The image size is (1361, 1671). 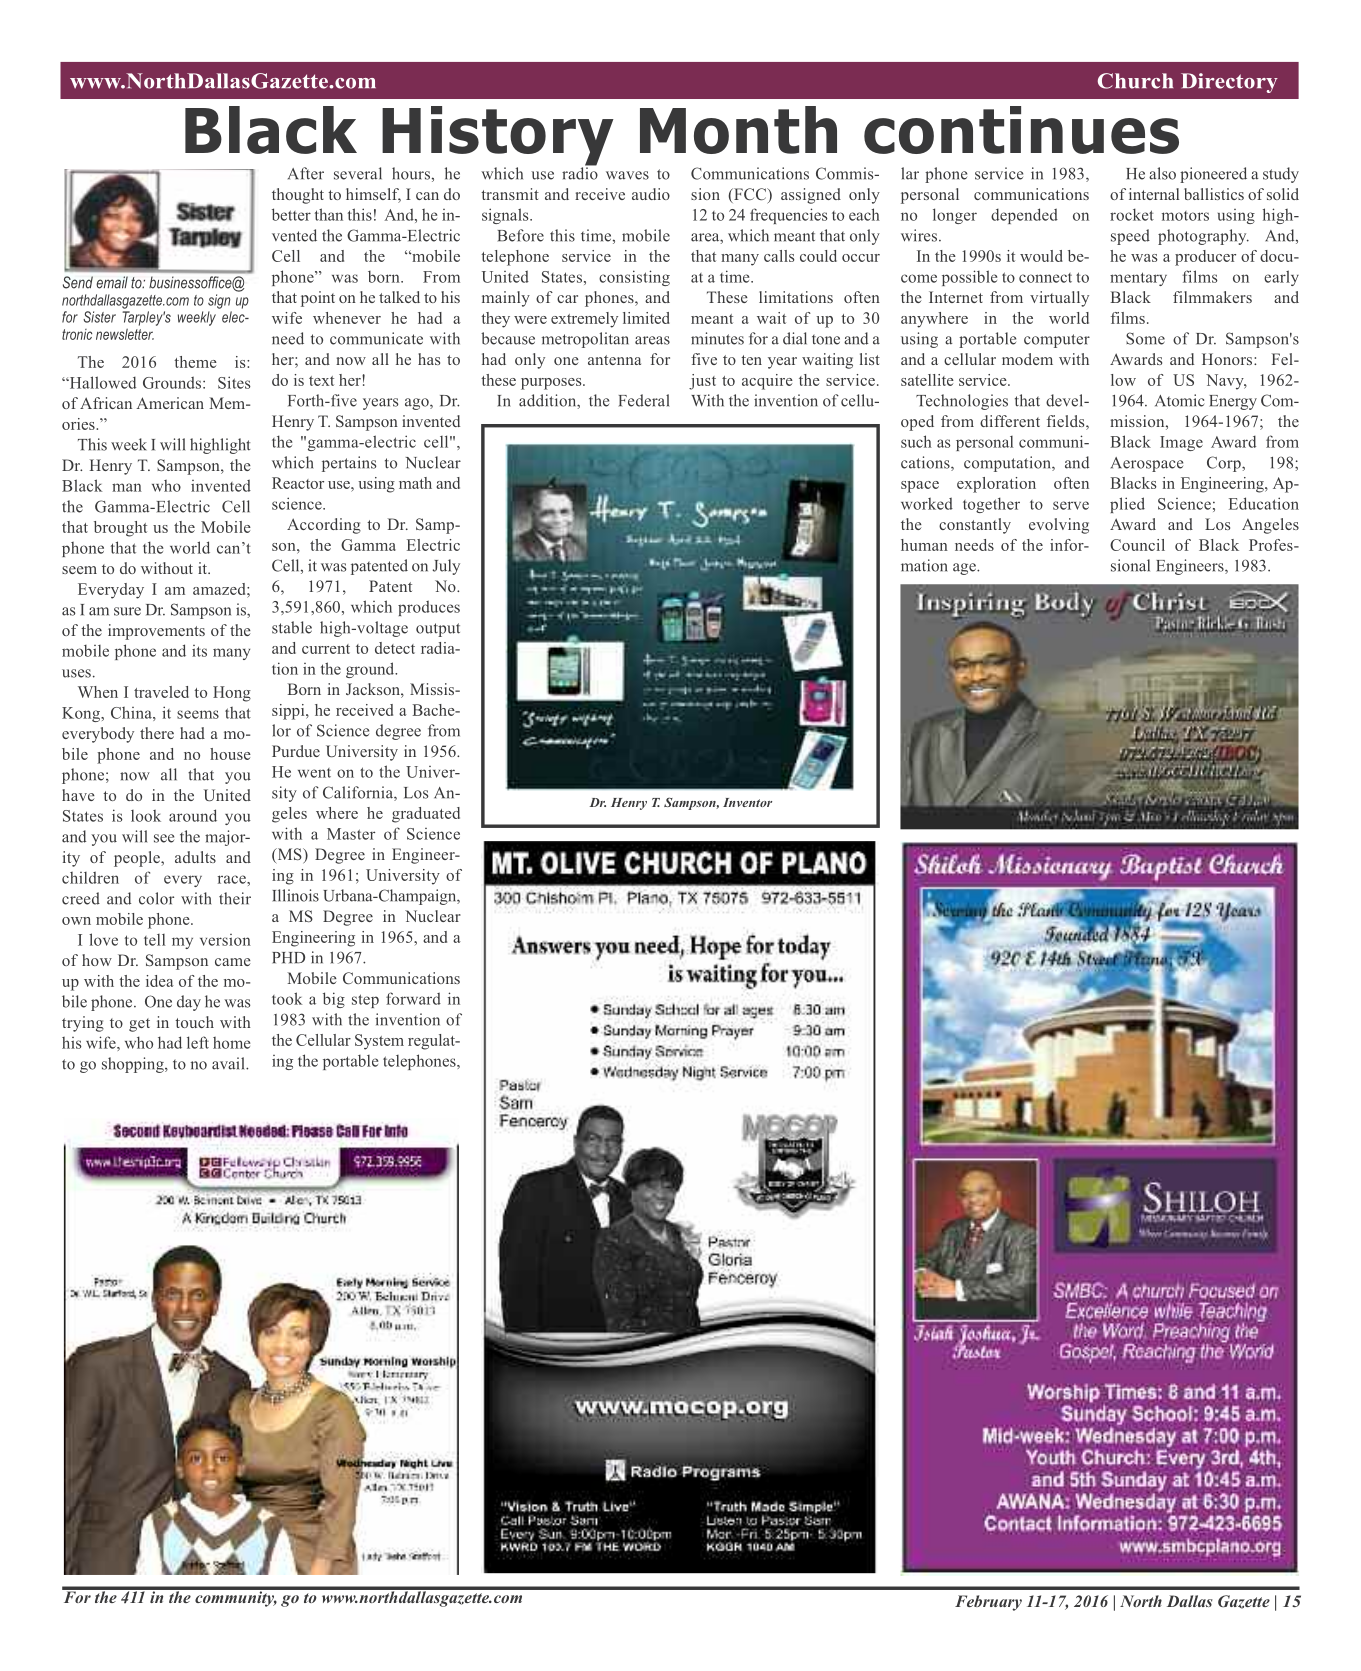 What do you see at coordinates (988, 1603) in the image?
I see `February` at bounding box center [988, 1603].
